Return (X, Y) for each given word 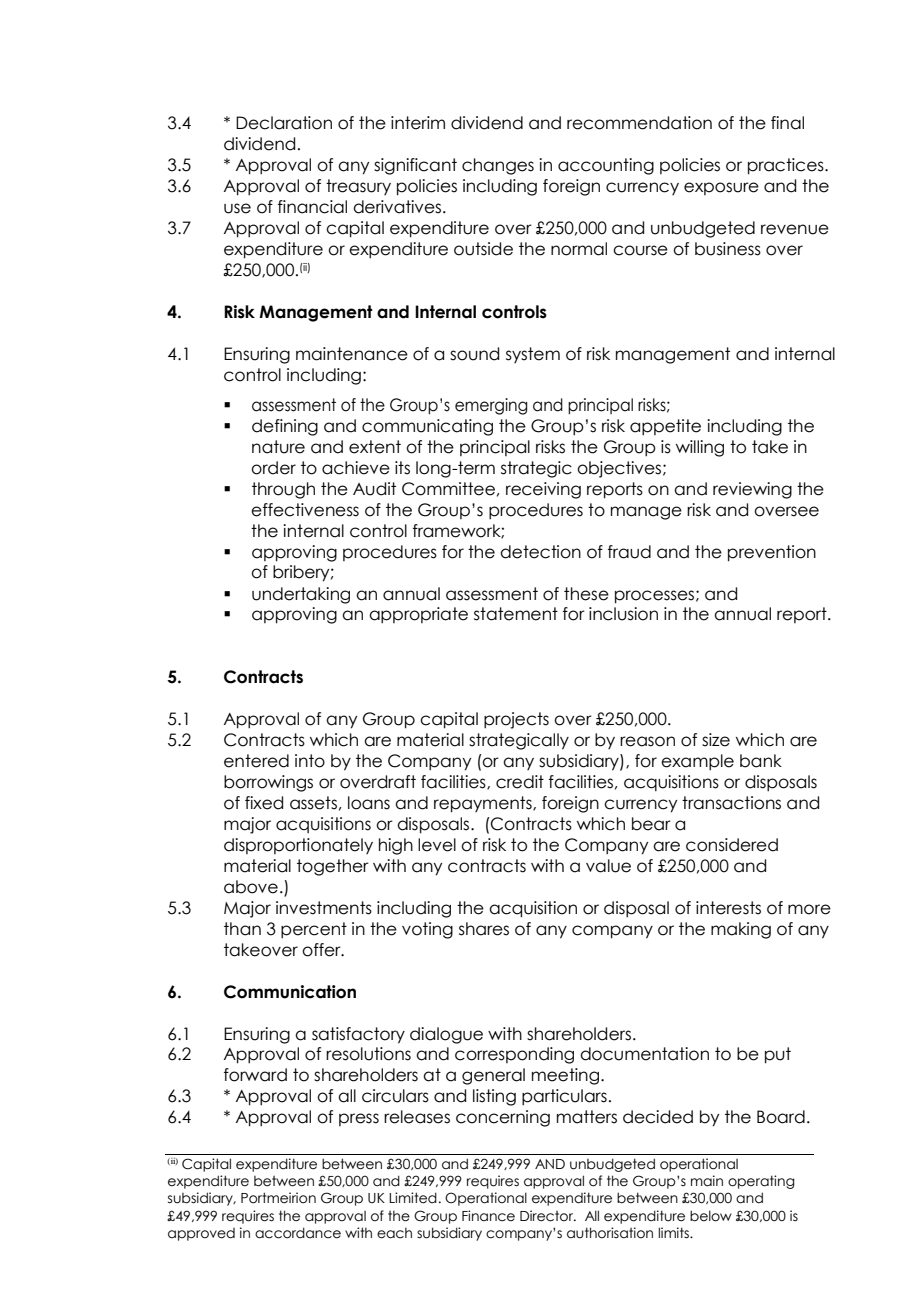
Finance (488, 1216)
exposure (721, 188)
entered (256, 761)
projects (516, 720)
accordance (298, 1233)
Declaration (284, 123)
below (711, 1216)
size (716, 740)
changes (498, 166)
